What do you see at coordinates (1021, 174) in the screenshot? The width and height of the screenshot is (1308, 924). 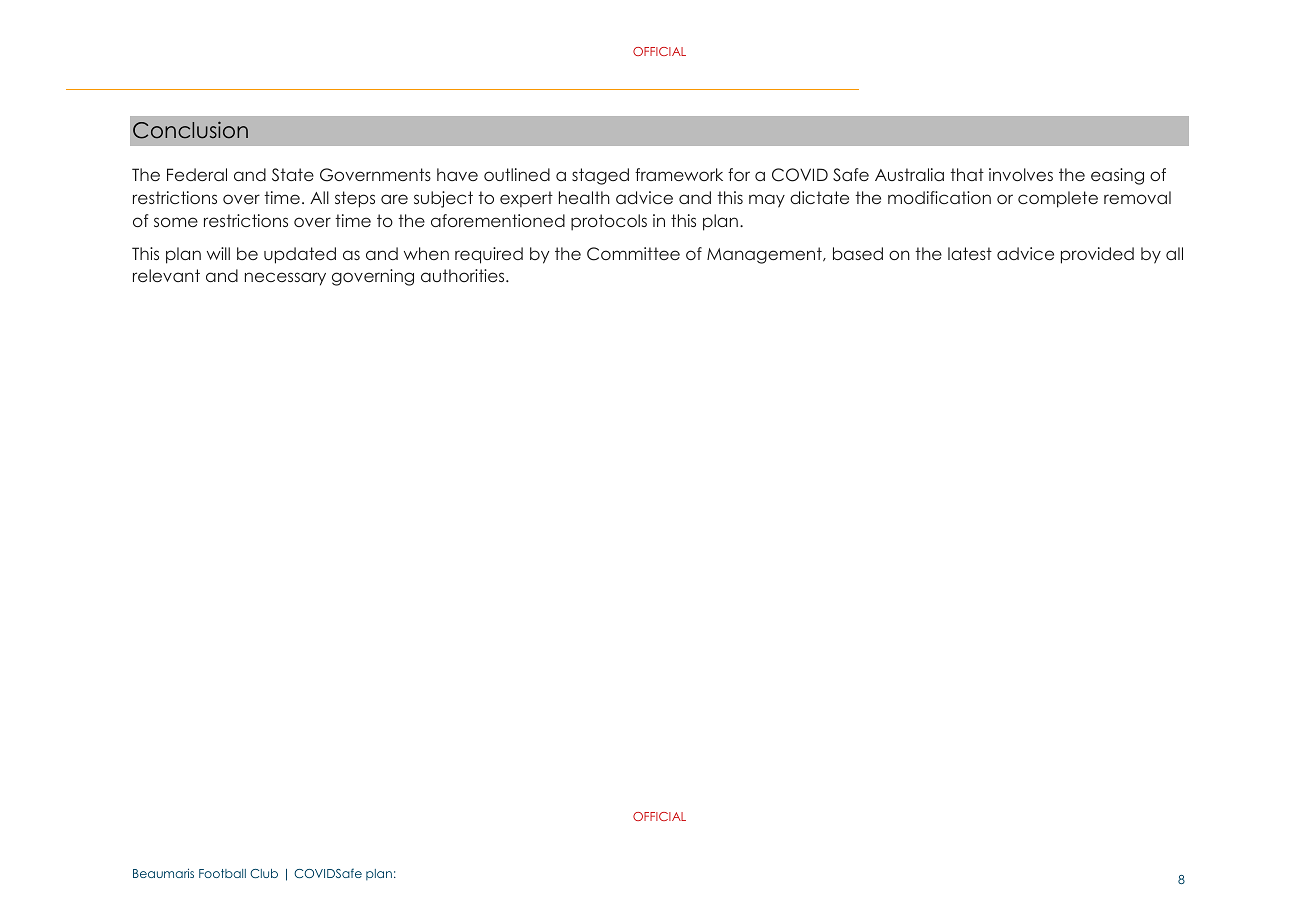 I see `involves` at bounding box center [1021, 174].
